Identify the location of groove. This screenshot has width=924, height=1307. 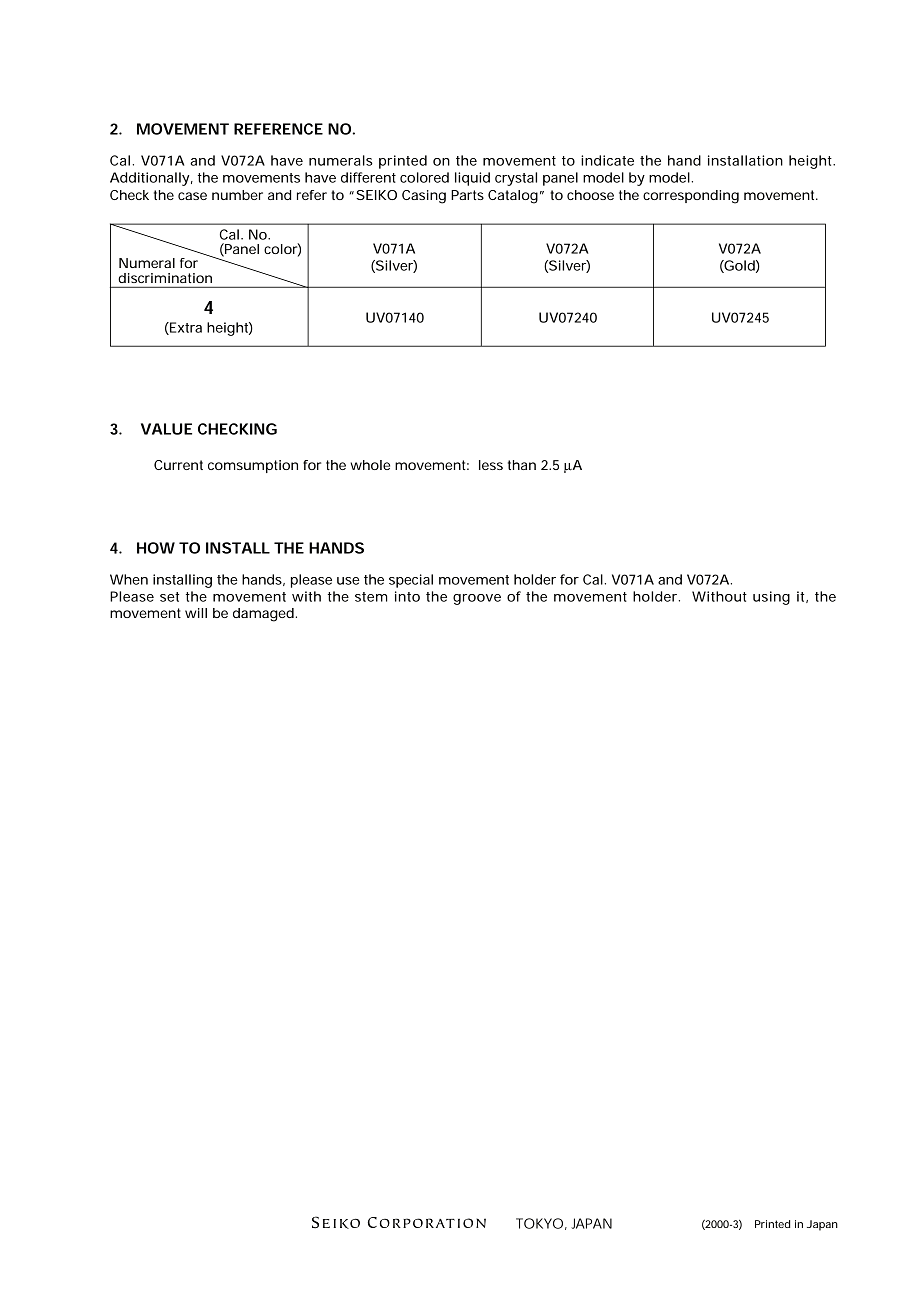
(477, 599).
